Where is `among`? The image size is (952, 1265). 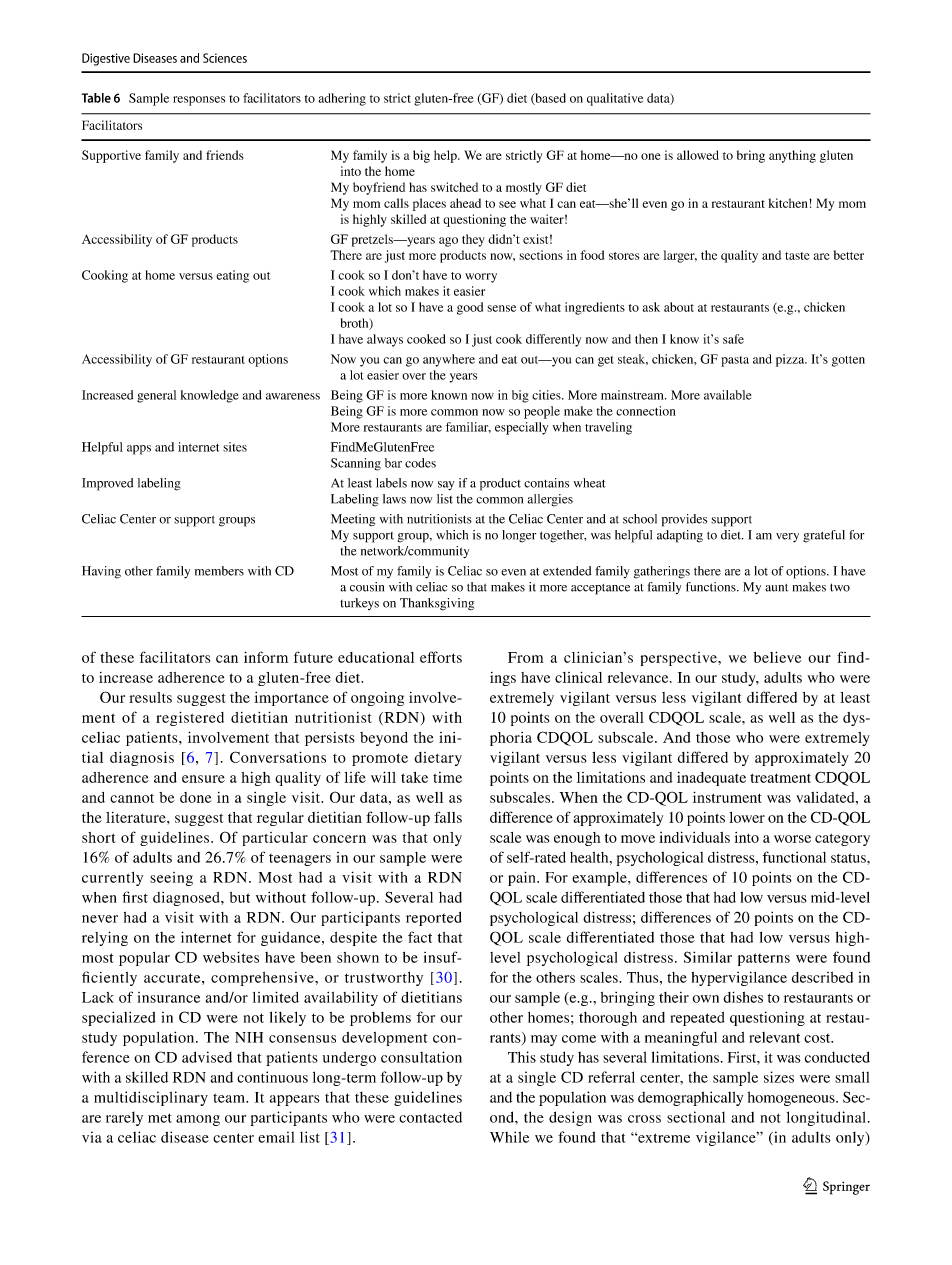
among is located at coordinates (198, 1120).
